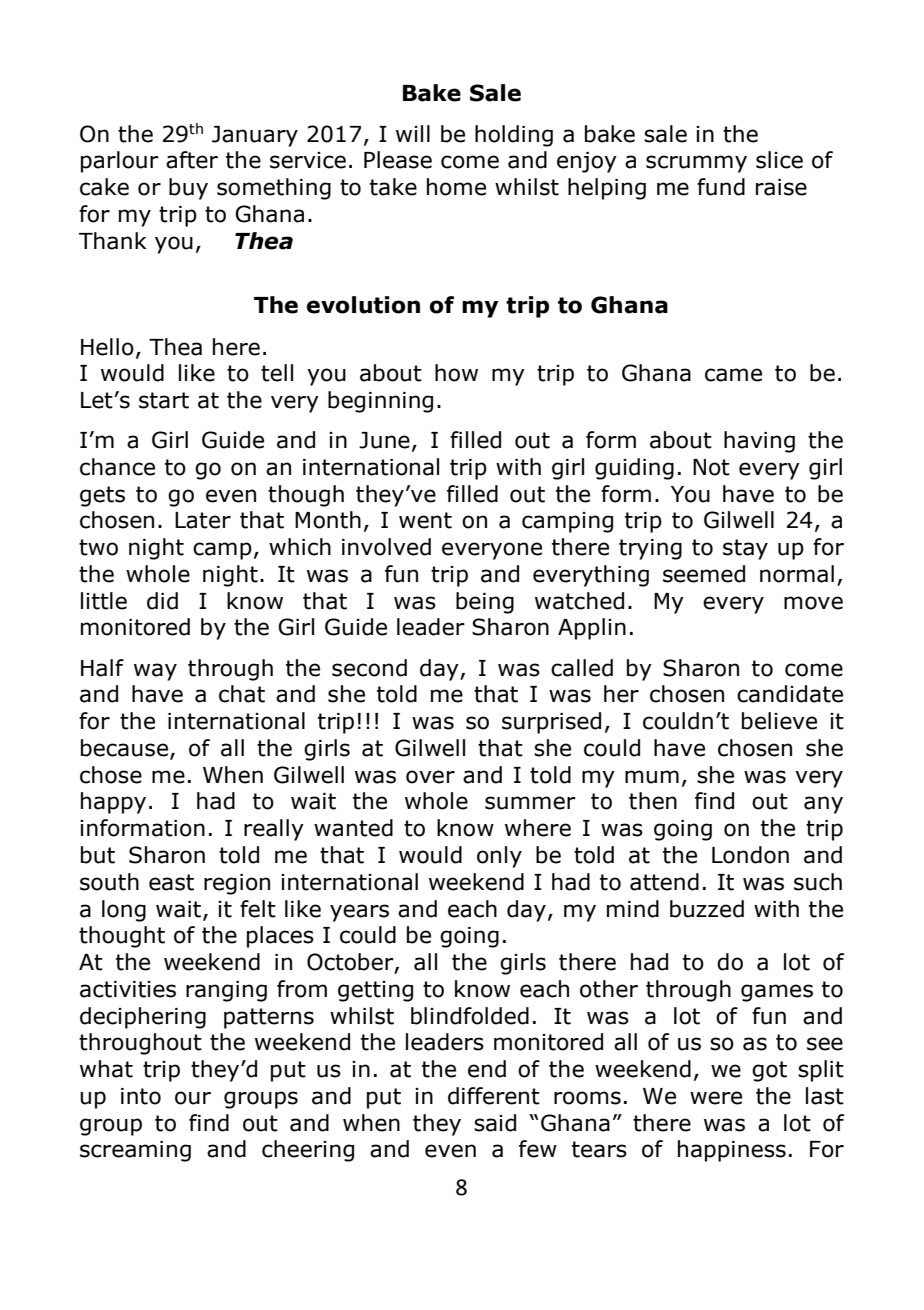  What do you see at coordinates (733, 375) in the screenshot?
I see `came` at bounding box center [733, 375].
